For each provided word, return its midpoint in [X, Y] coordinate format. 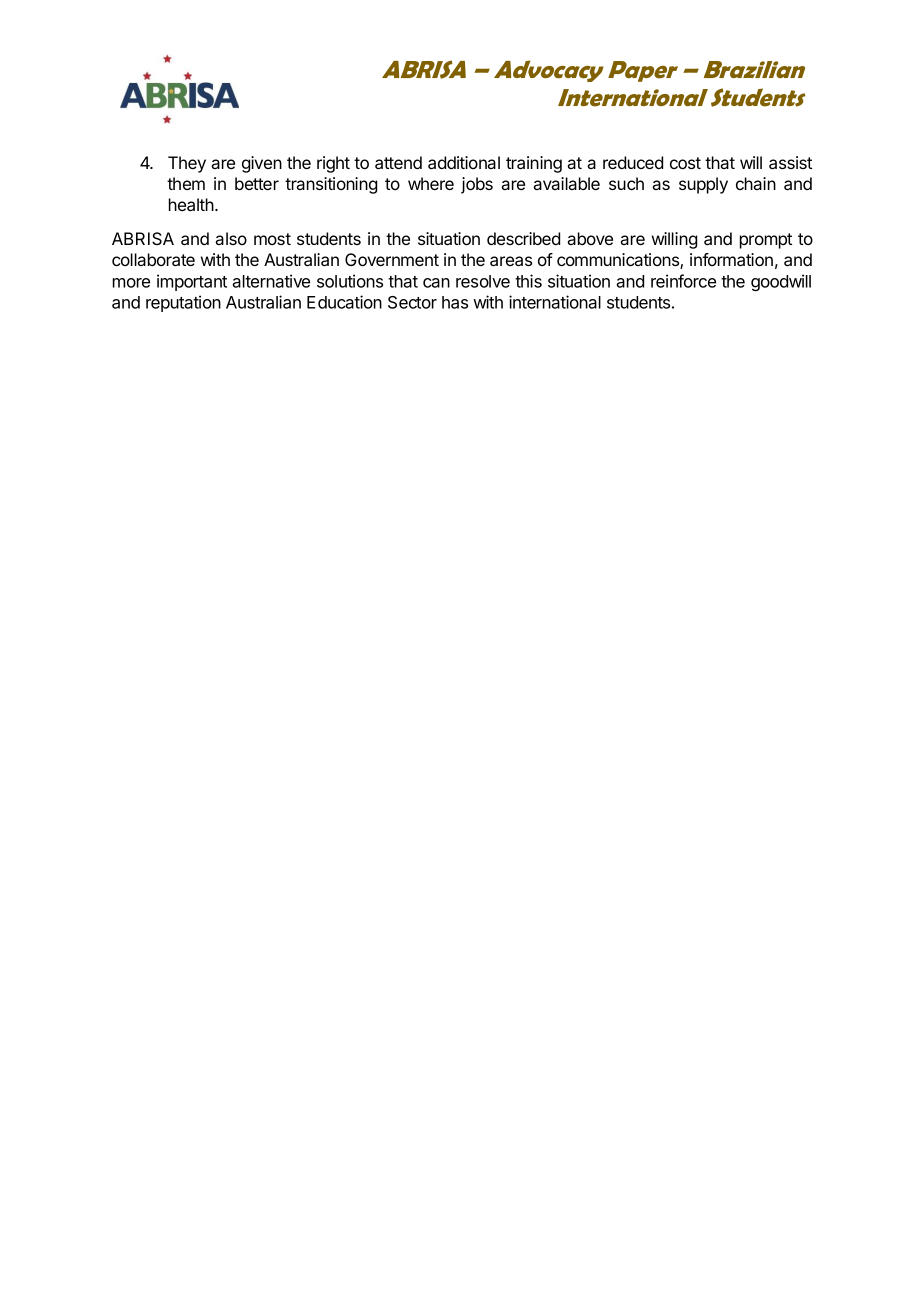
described [523, 238]
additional [464, 162]
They [187, 164]
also [231, 238]
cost [685, 163]
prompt [766, 241]
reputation [183, 303]
